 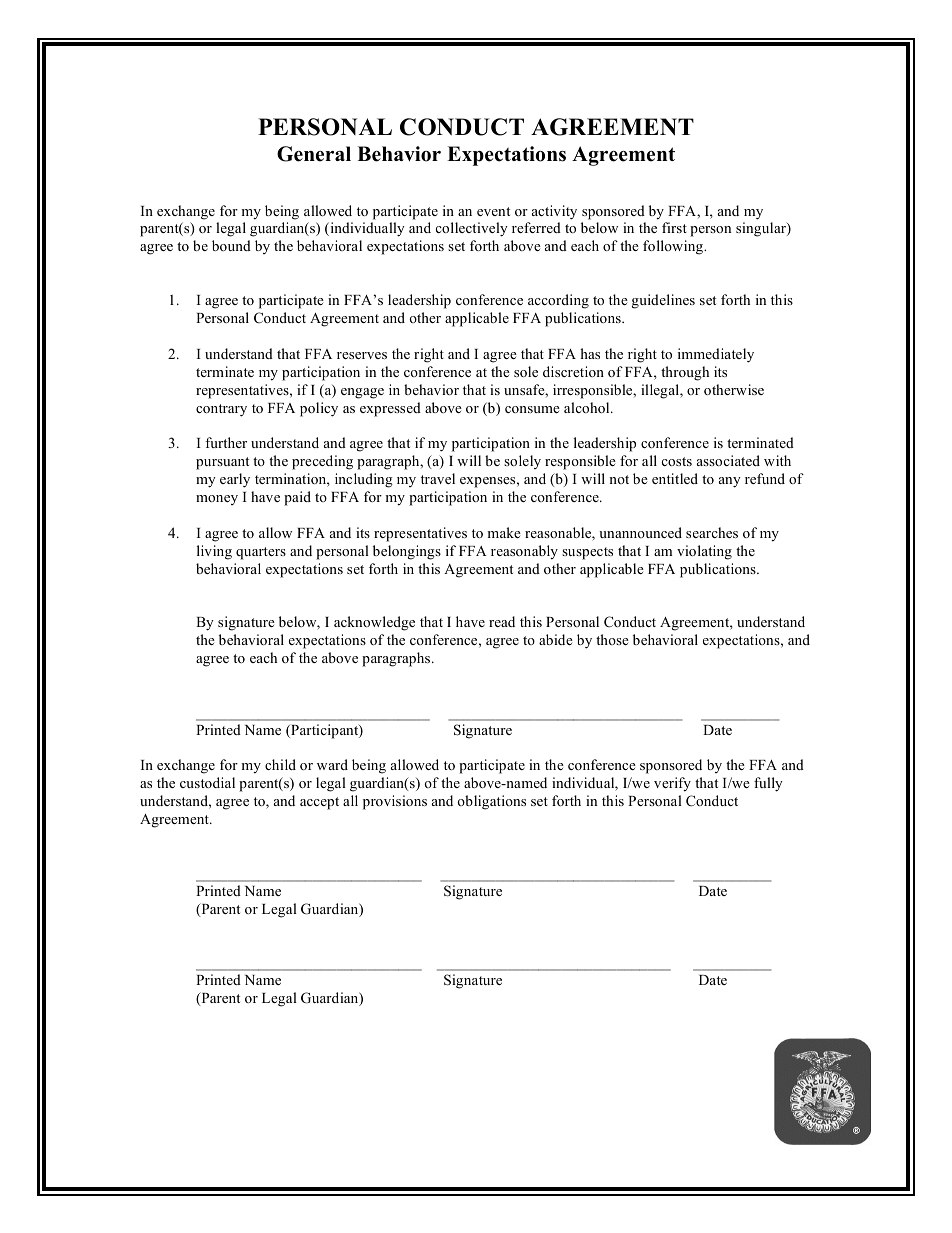 I want to click on child, so click(x=280, y=764).
